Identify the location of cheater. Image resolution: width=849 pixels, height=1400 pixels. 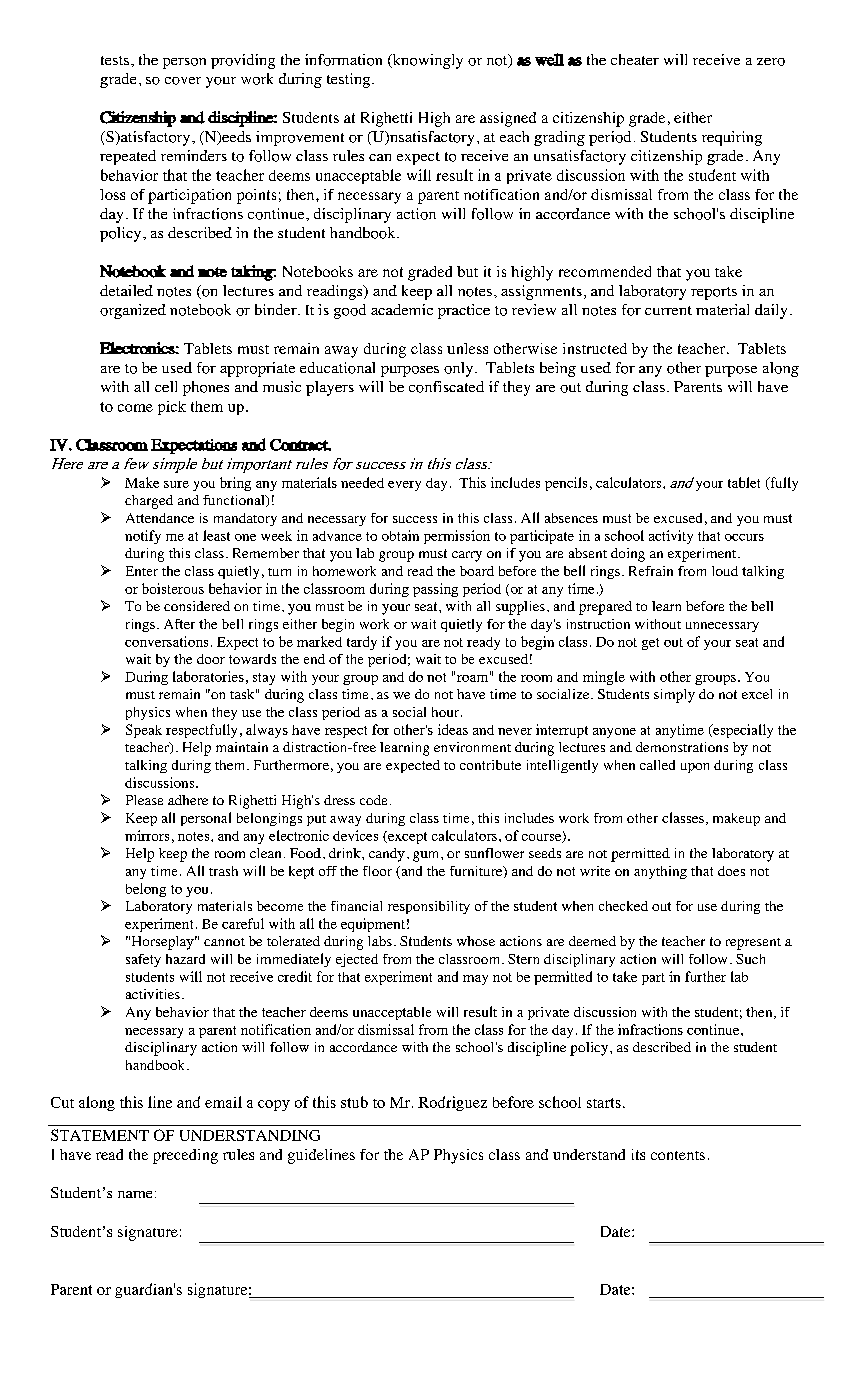
(635, 59).
